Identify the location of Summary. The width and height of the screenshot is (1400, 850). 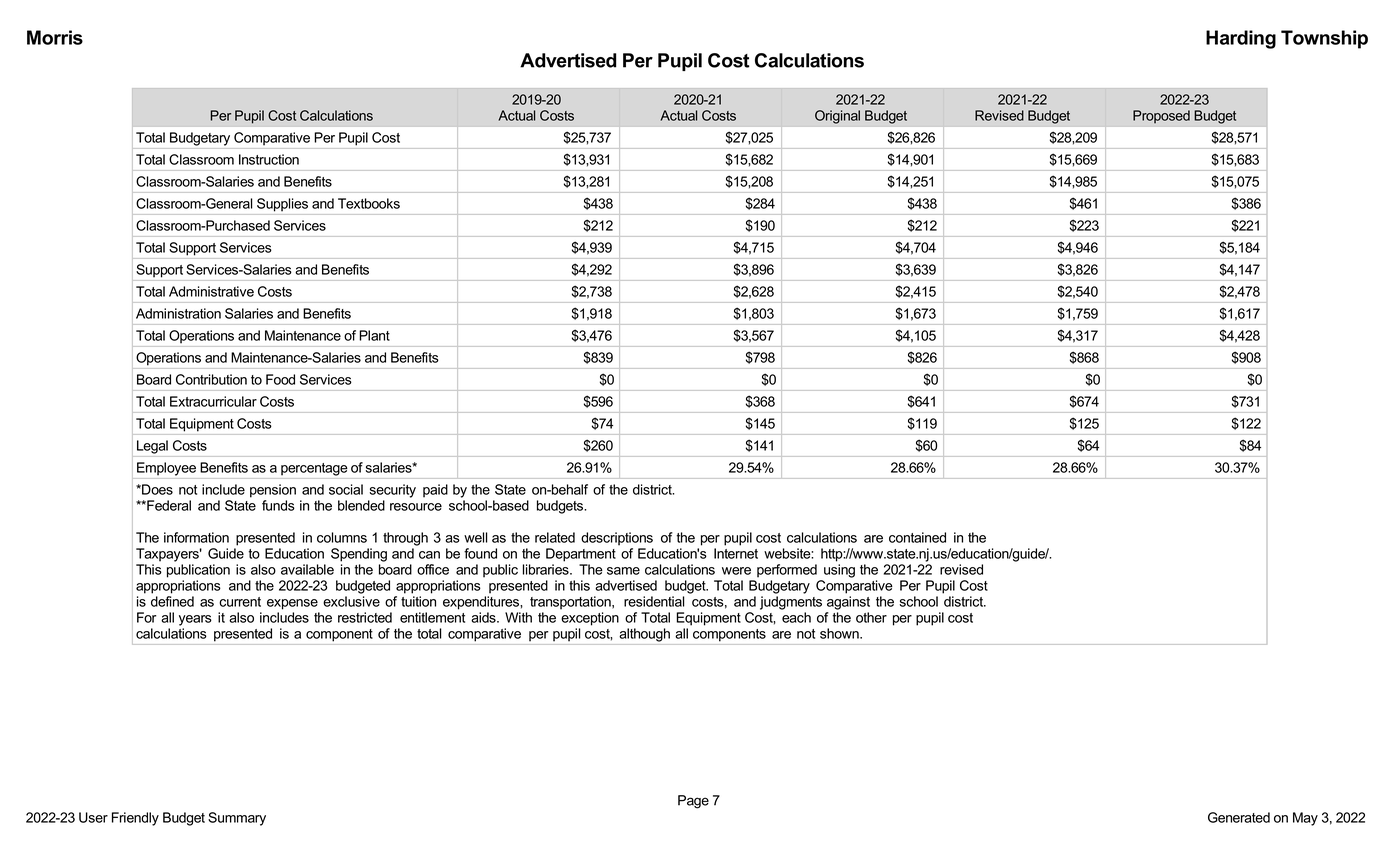
(237, 819).
